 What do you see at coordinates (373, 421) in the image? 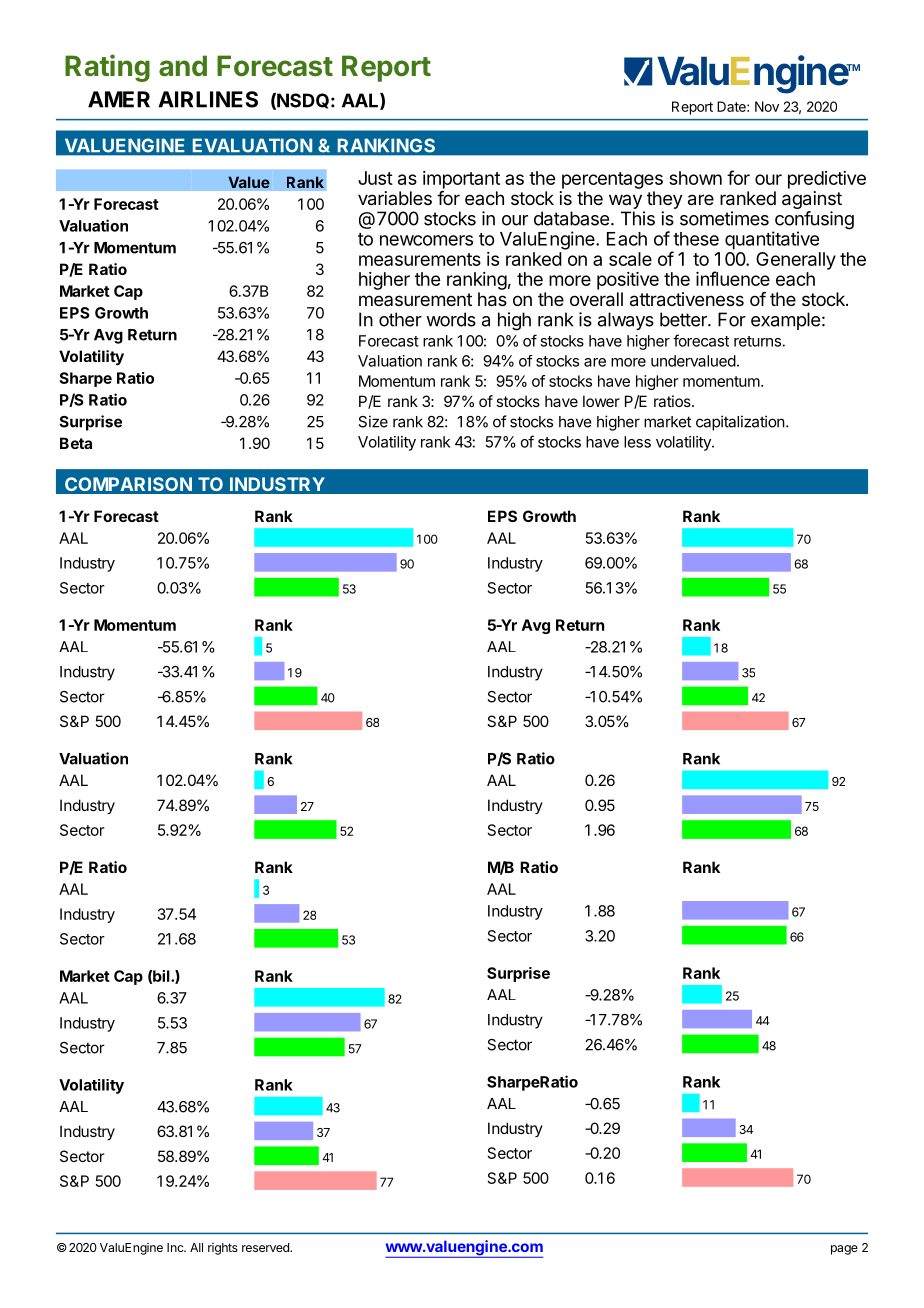
I see `Size` at bounding box center [373, 421].
